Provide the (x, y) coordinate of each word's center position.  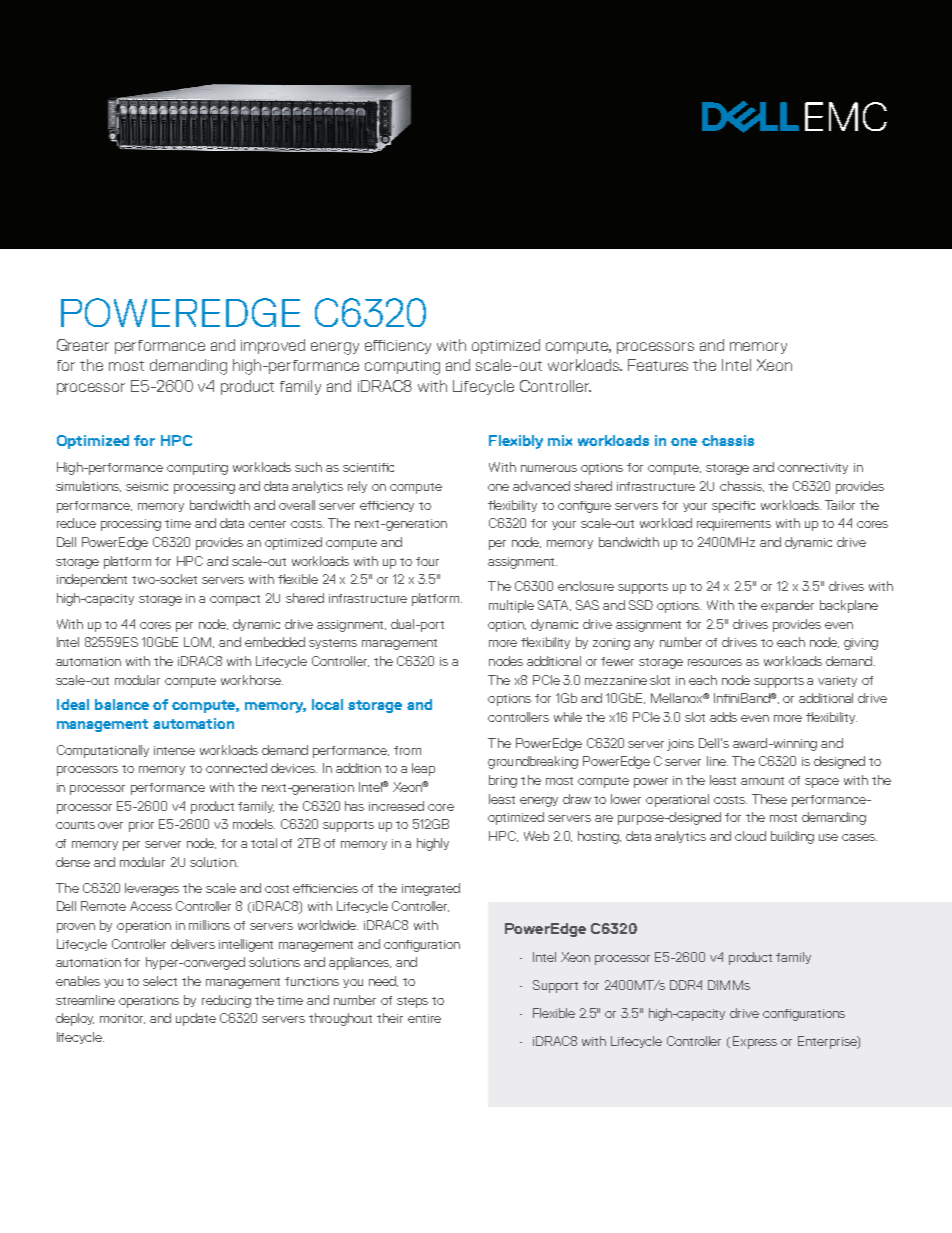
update (196, 1019)
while (568, 717)
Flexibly (516, 442)
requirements (734, 525)
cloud (750, 836)
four (427, 561)
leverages (152, 889)
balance (122, 704)
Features (658, 365)
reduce (76, 523)
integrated (431, 889)
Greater (83, 345)
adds (723, 717)
